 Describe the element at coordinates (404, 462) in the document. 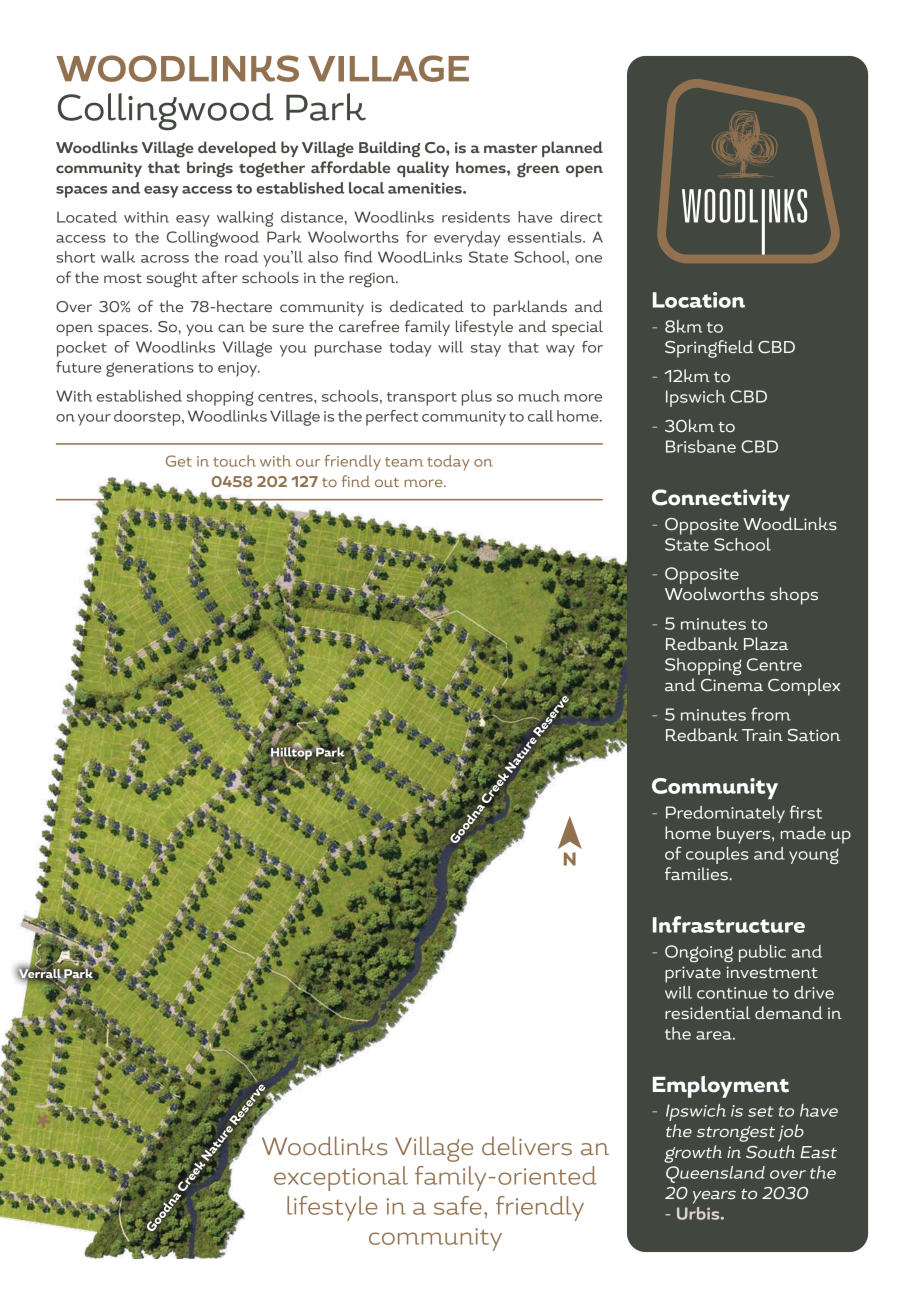

I see `team` at that location.
